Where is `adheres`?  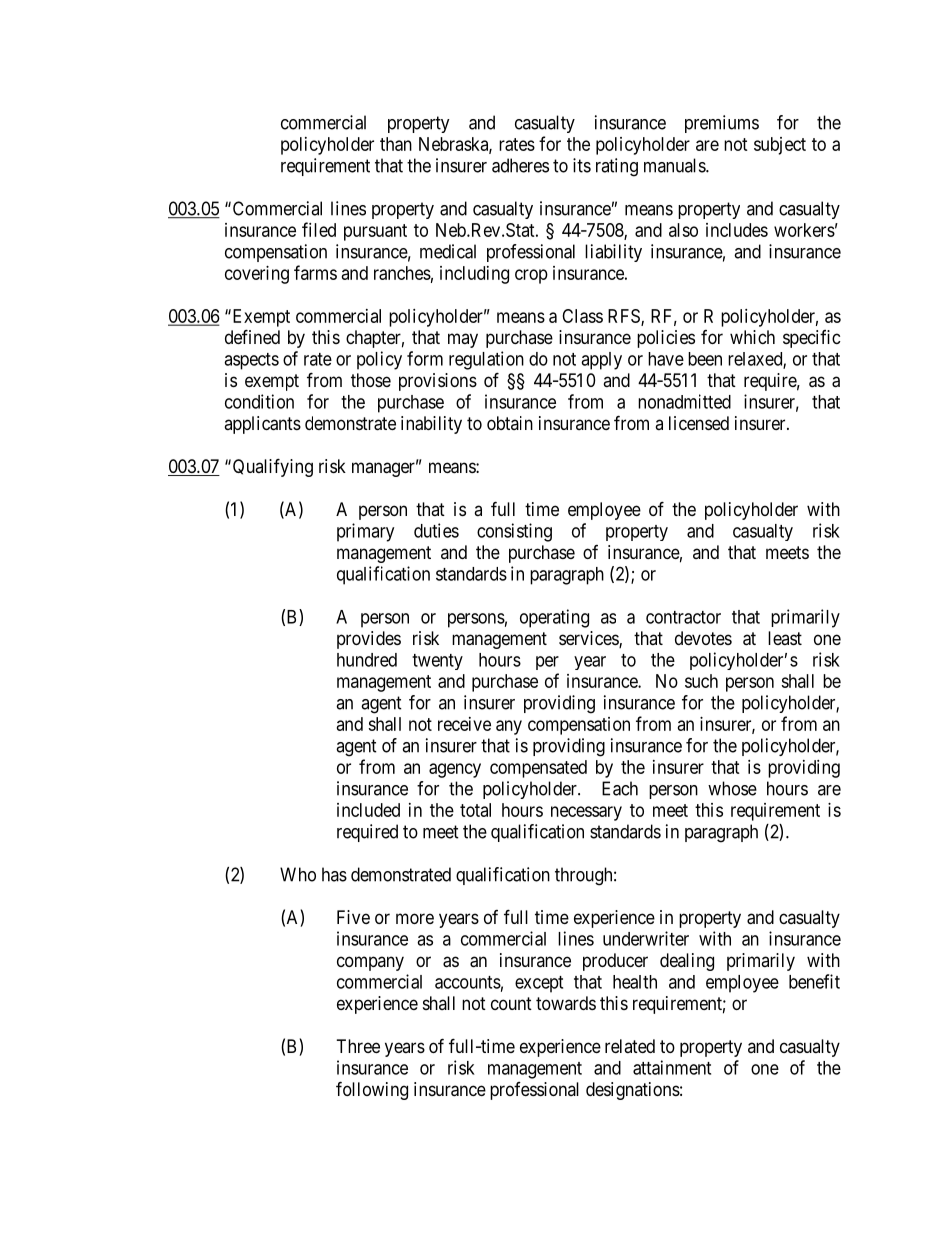
adheres is located at coordinates (520, 165).
